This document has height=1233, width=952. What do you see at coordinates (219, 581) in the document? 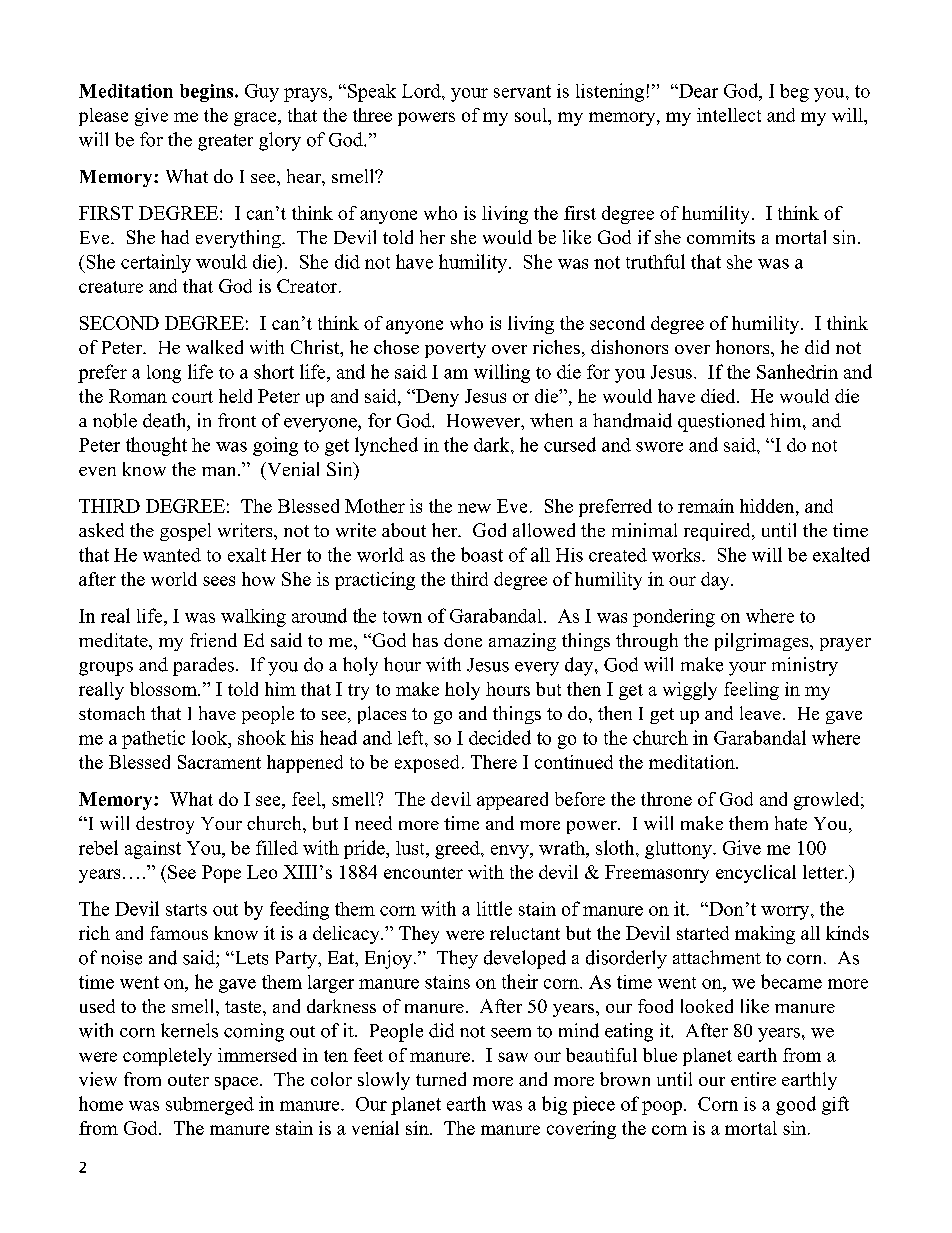
I see `sees` at bounding box center [219, 581].
